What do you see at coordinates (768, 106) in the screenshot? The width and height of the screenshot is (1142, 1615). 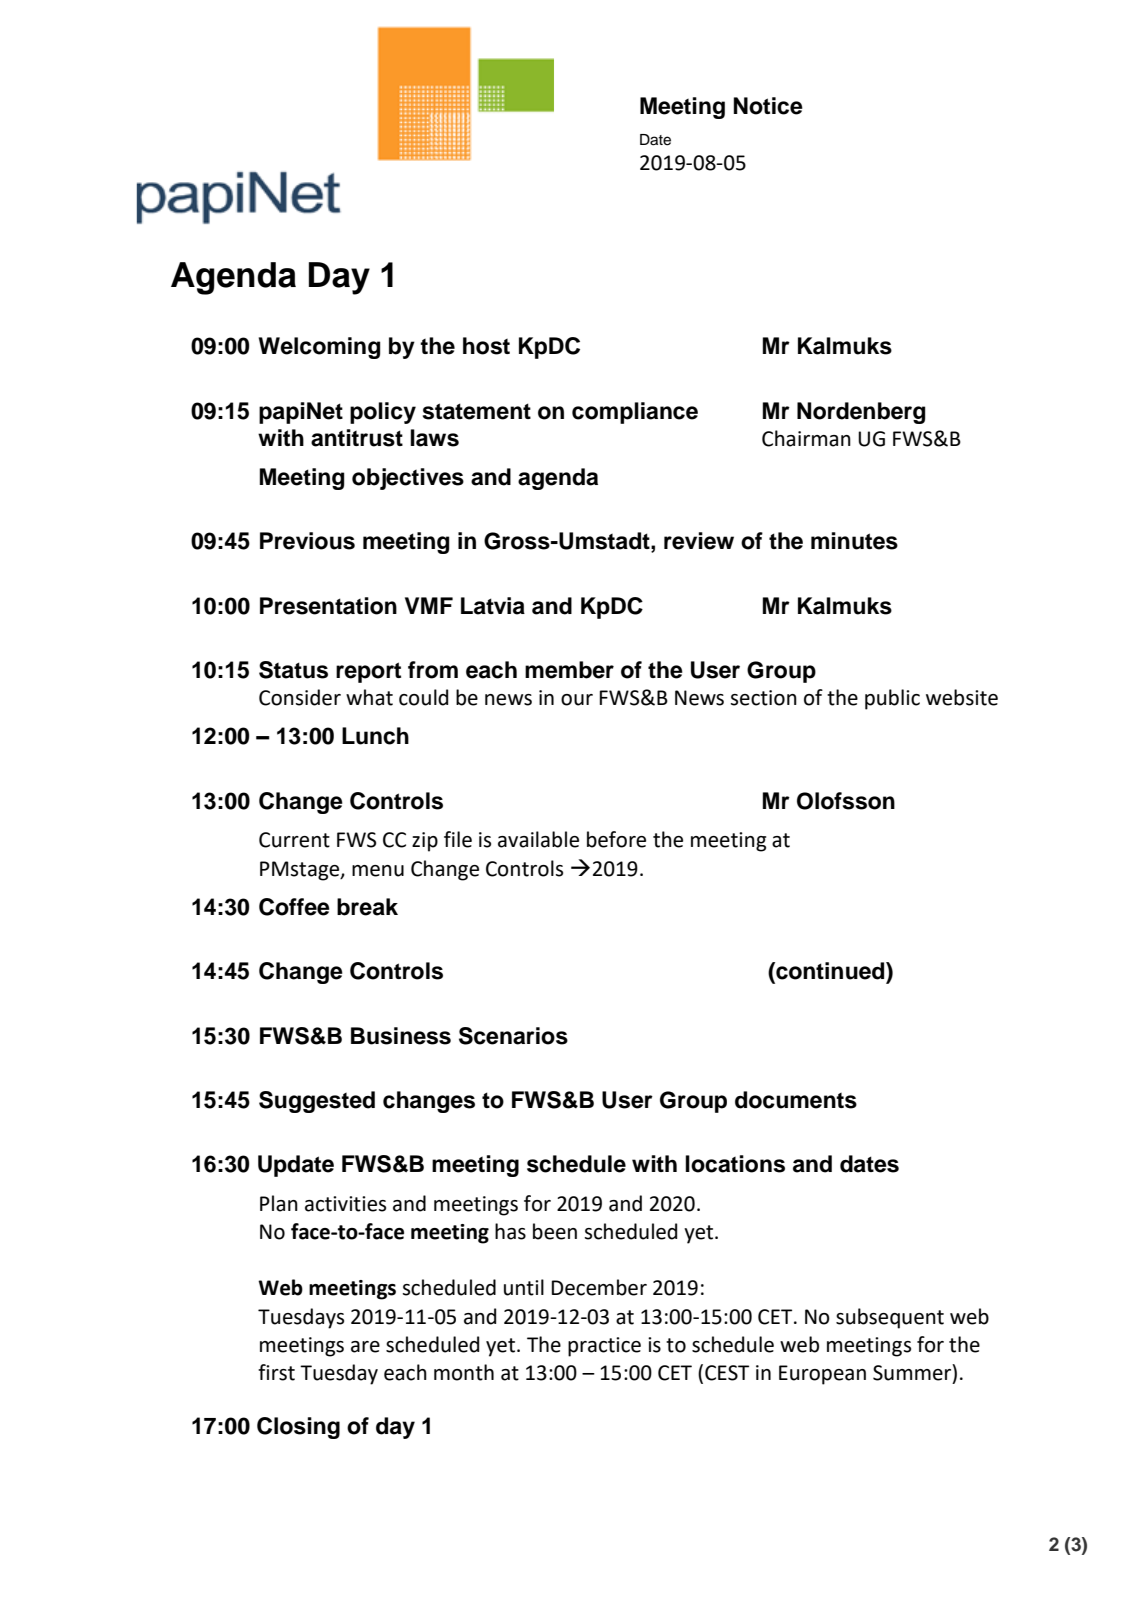 I see `Notice` at bounding box center [768, 106].
